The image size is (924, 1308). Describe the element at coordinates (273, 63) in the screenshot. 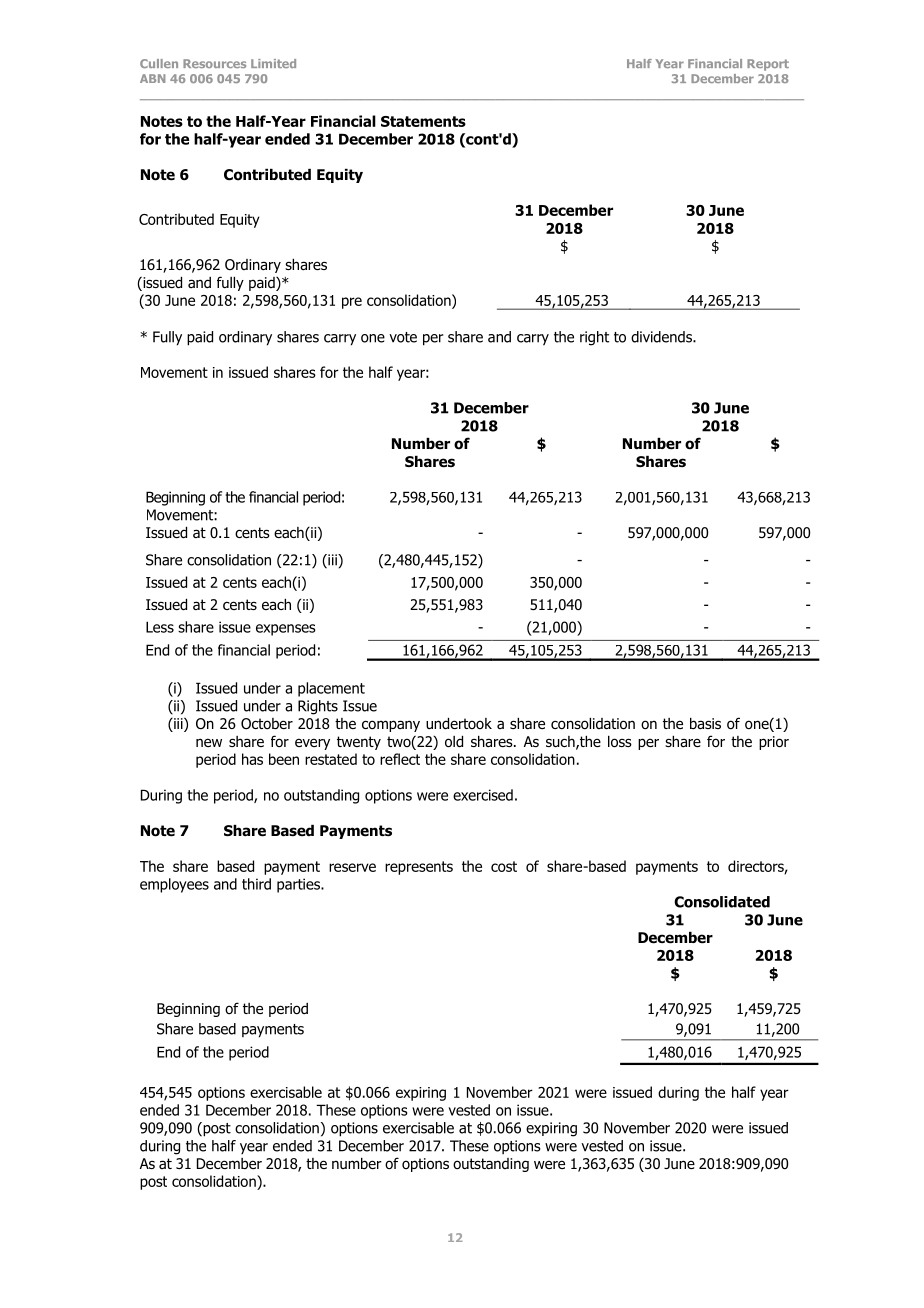

I see `Limited` at that location.
